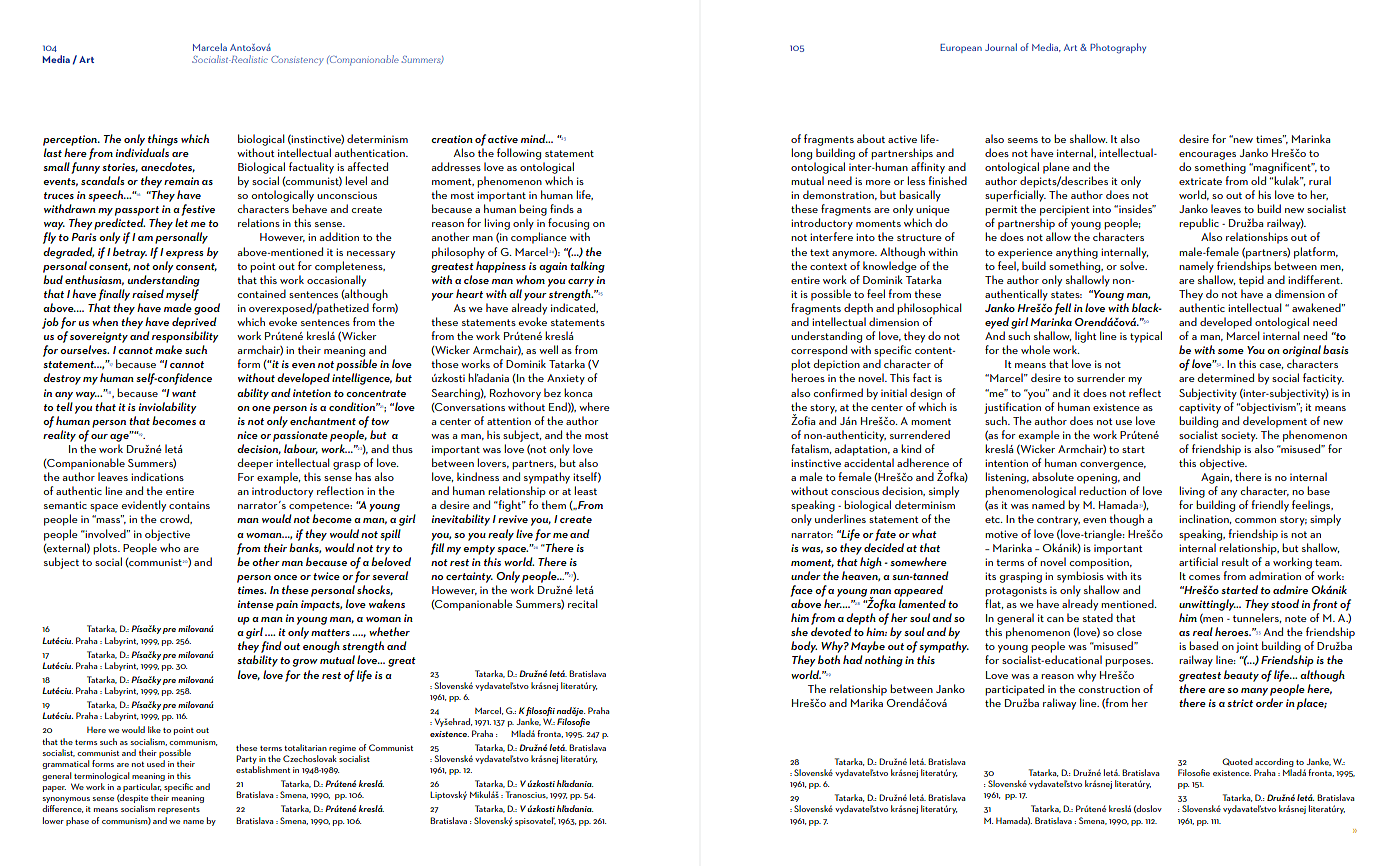 This screenshot has height=866, width=1400. What do you see at coordinates (207, 309) in the screenshot?
I see `good` at bounding box center [207, 309].
